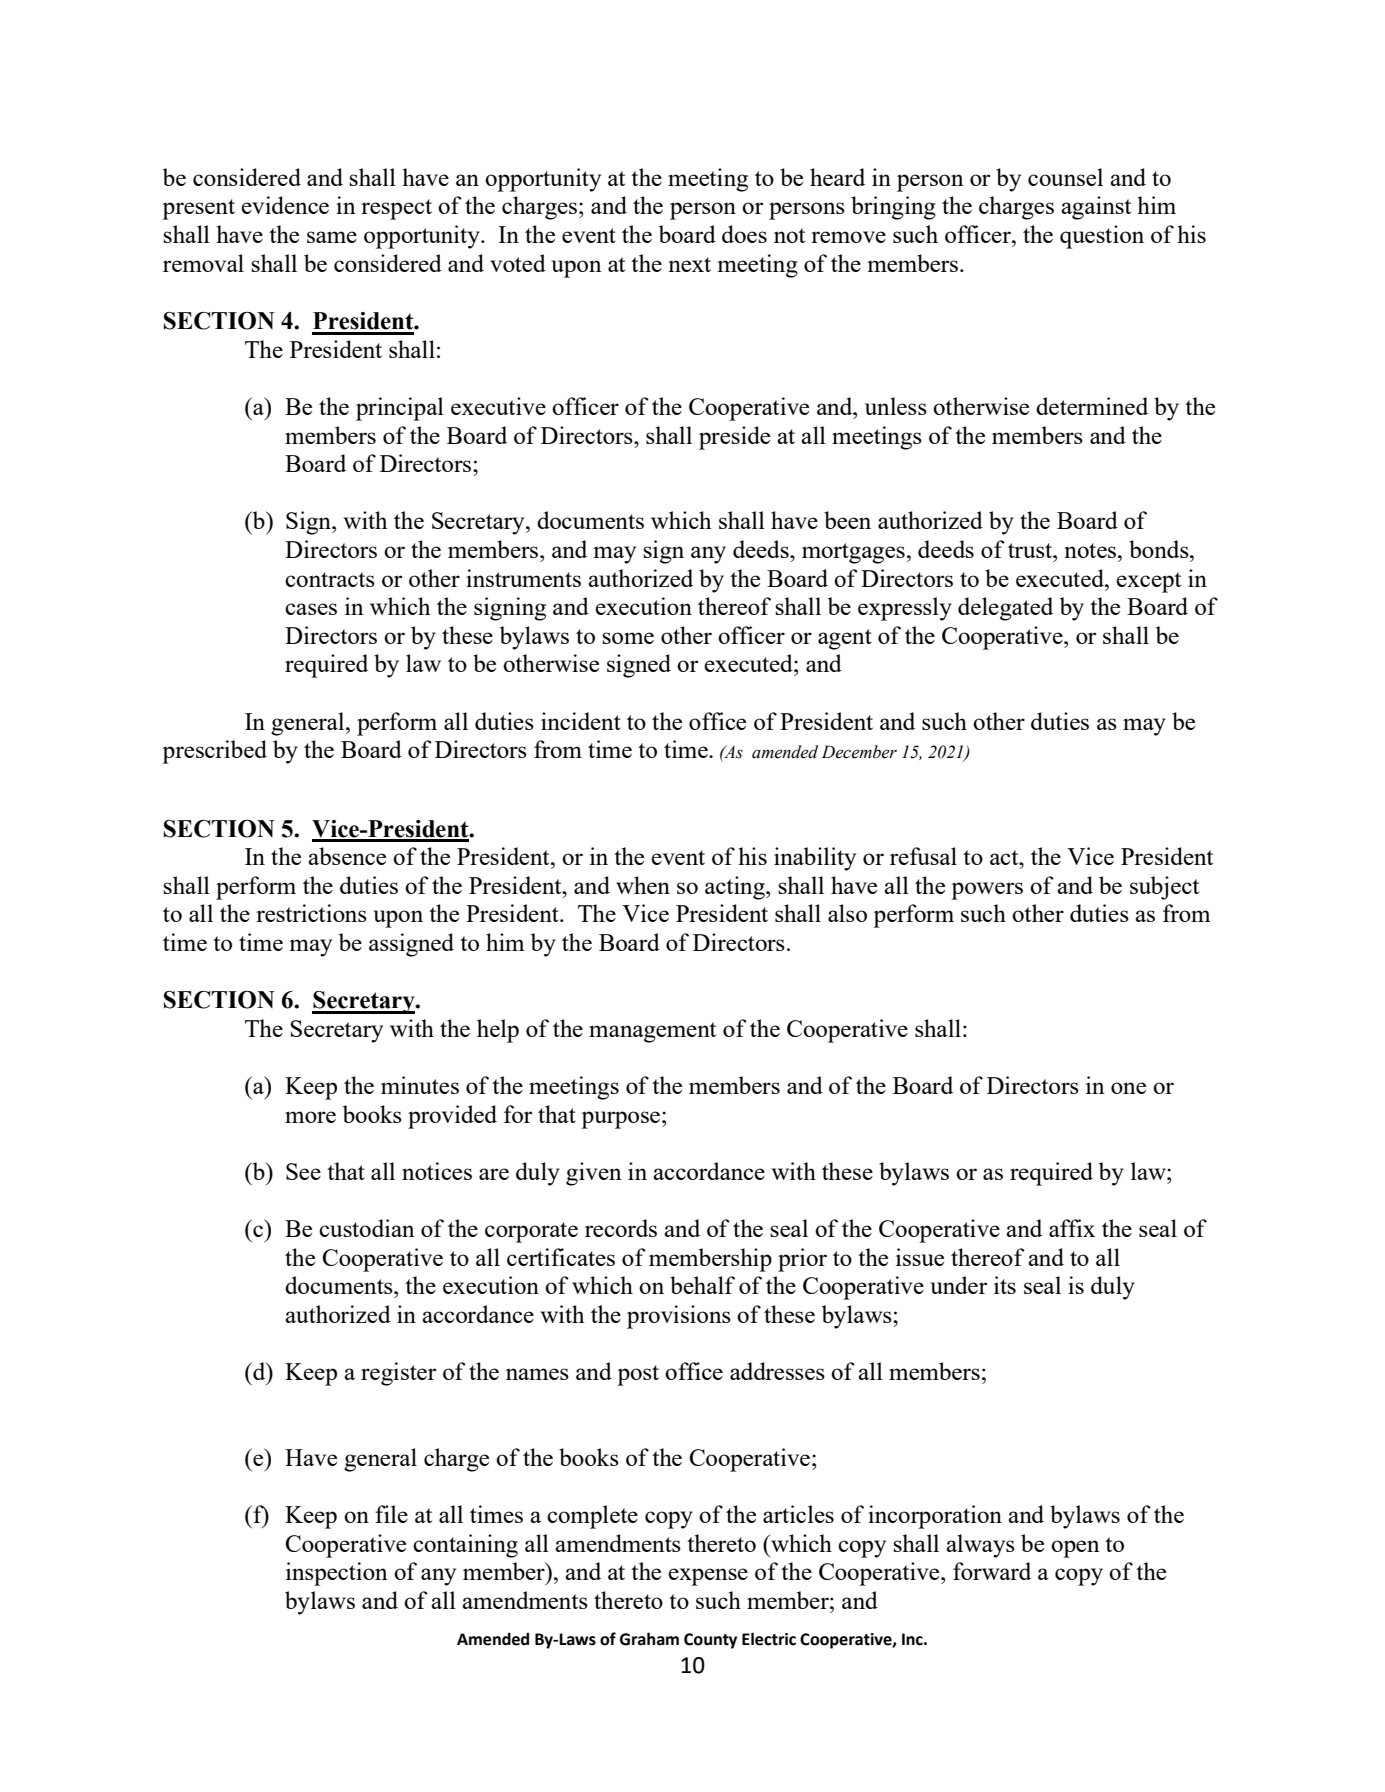 The image size is (1385, 1792). I want to click on contracts, so click(330, 579).
